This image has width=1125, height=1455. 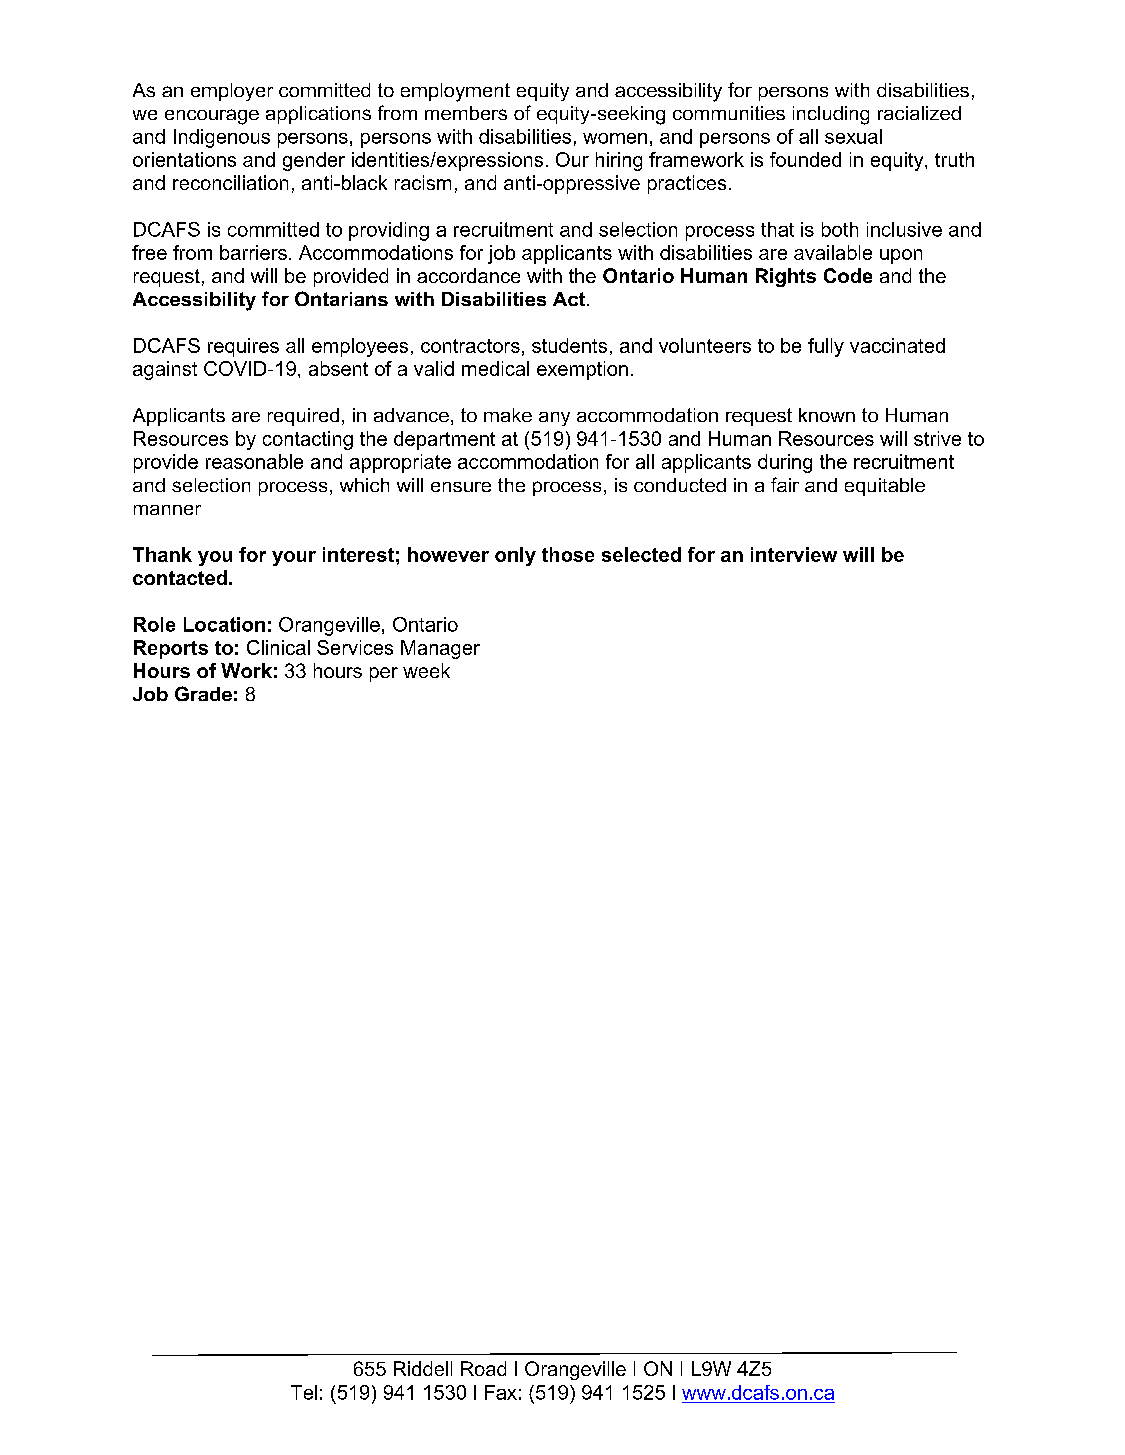 What do you see at coordinates (294, 558) in the image?
I see `your` at bounding box center [294, 558].
